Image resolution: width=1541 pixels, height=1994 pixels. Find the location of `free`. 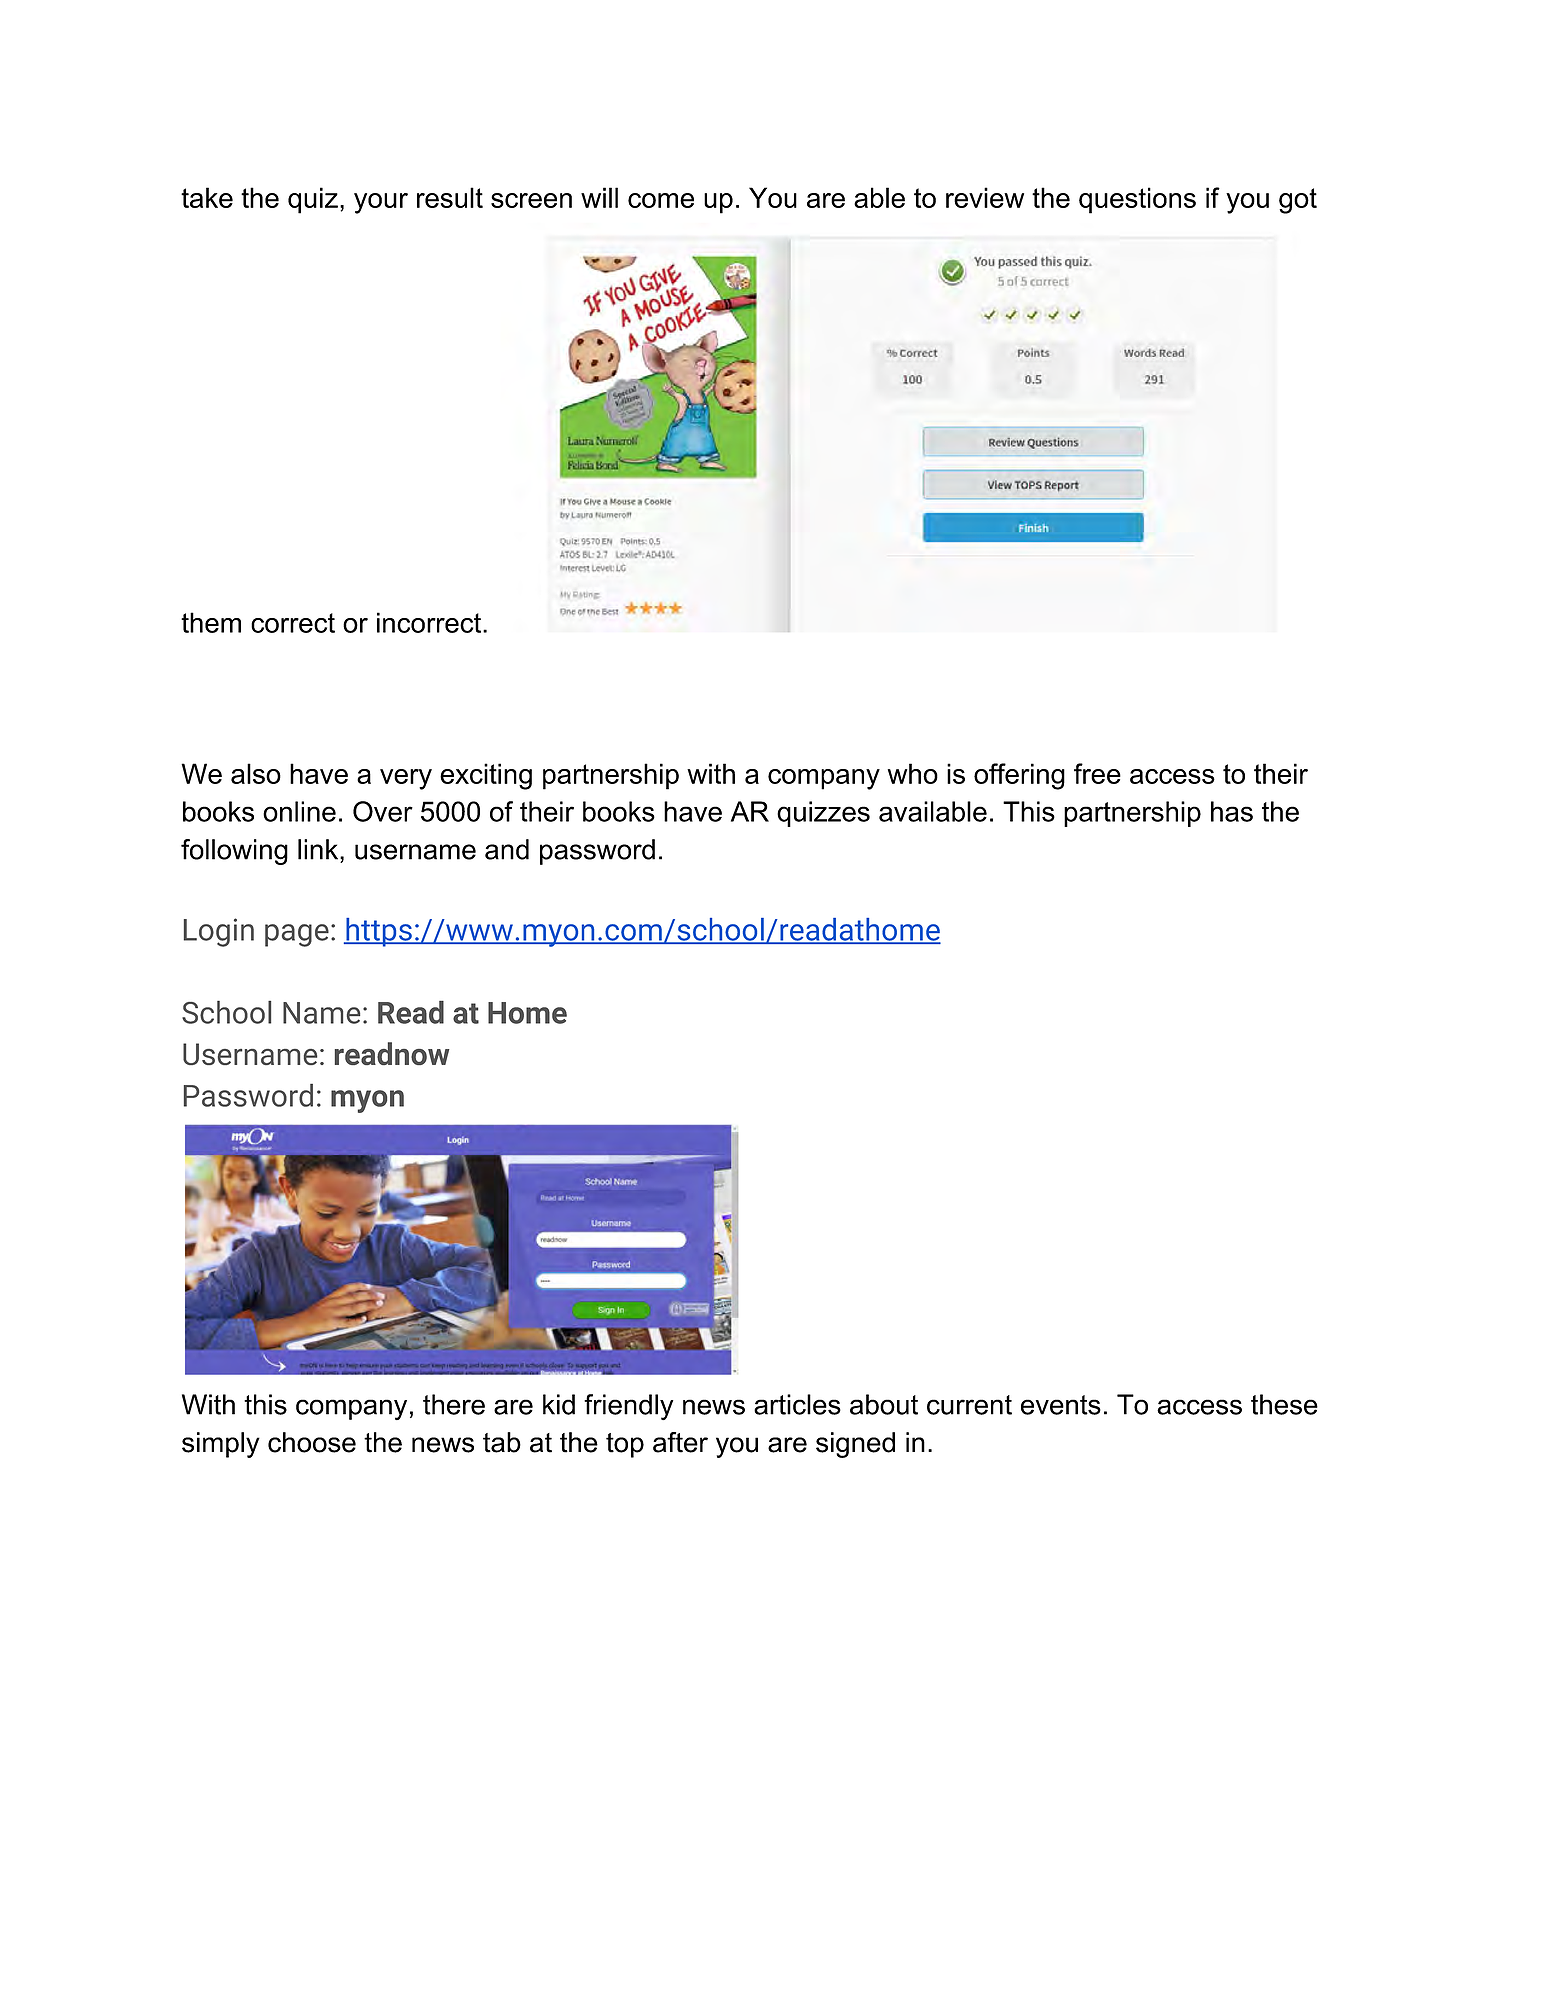

free is located at coordinates (1097, 773).
